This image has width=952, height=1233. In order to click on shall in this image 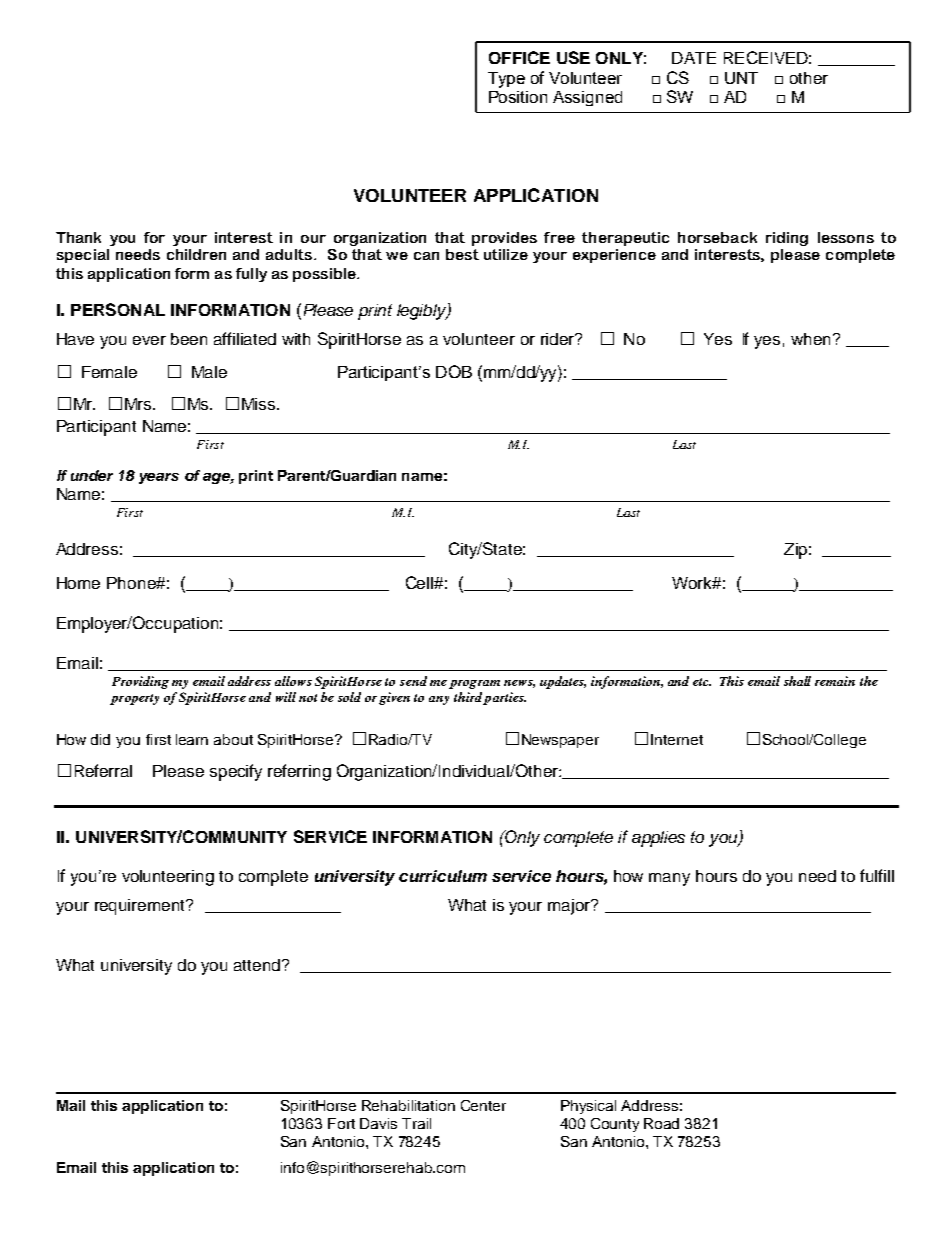, I will do `click(797, 681)`.
